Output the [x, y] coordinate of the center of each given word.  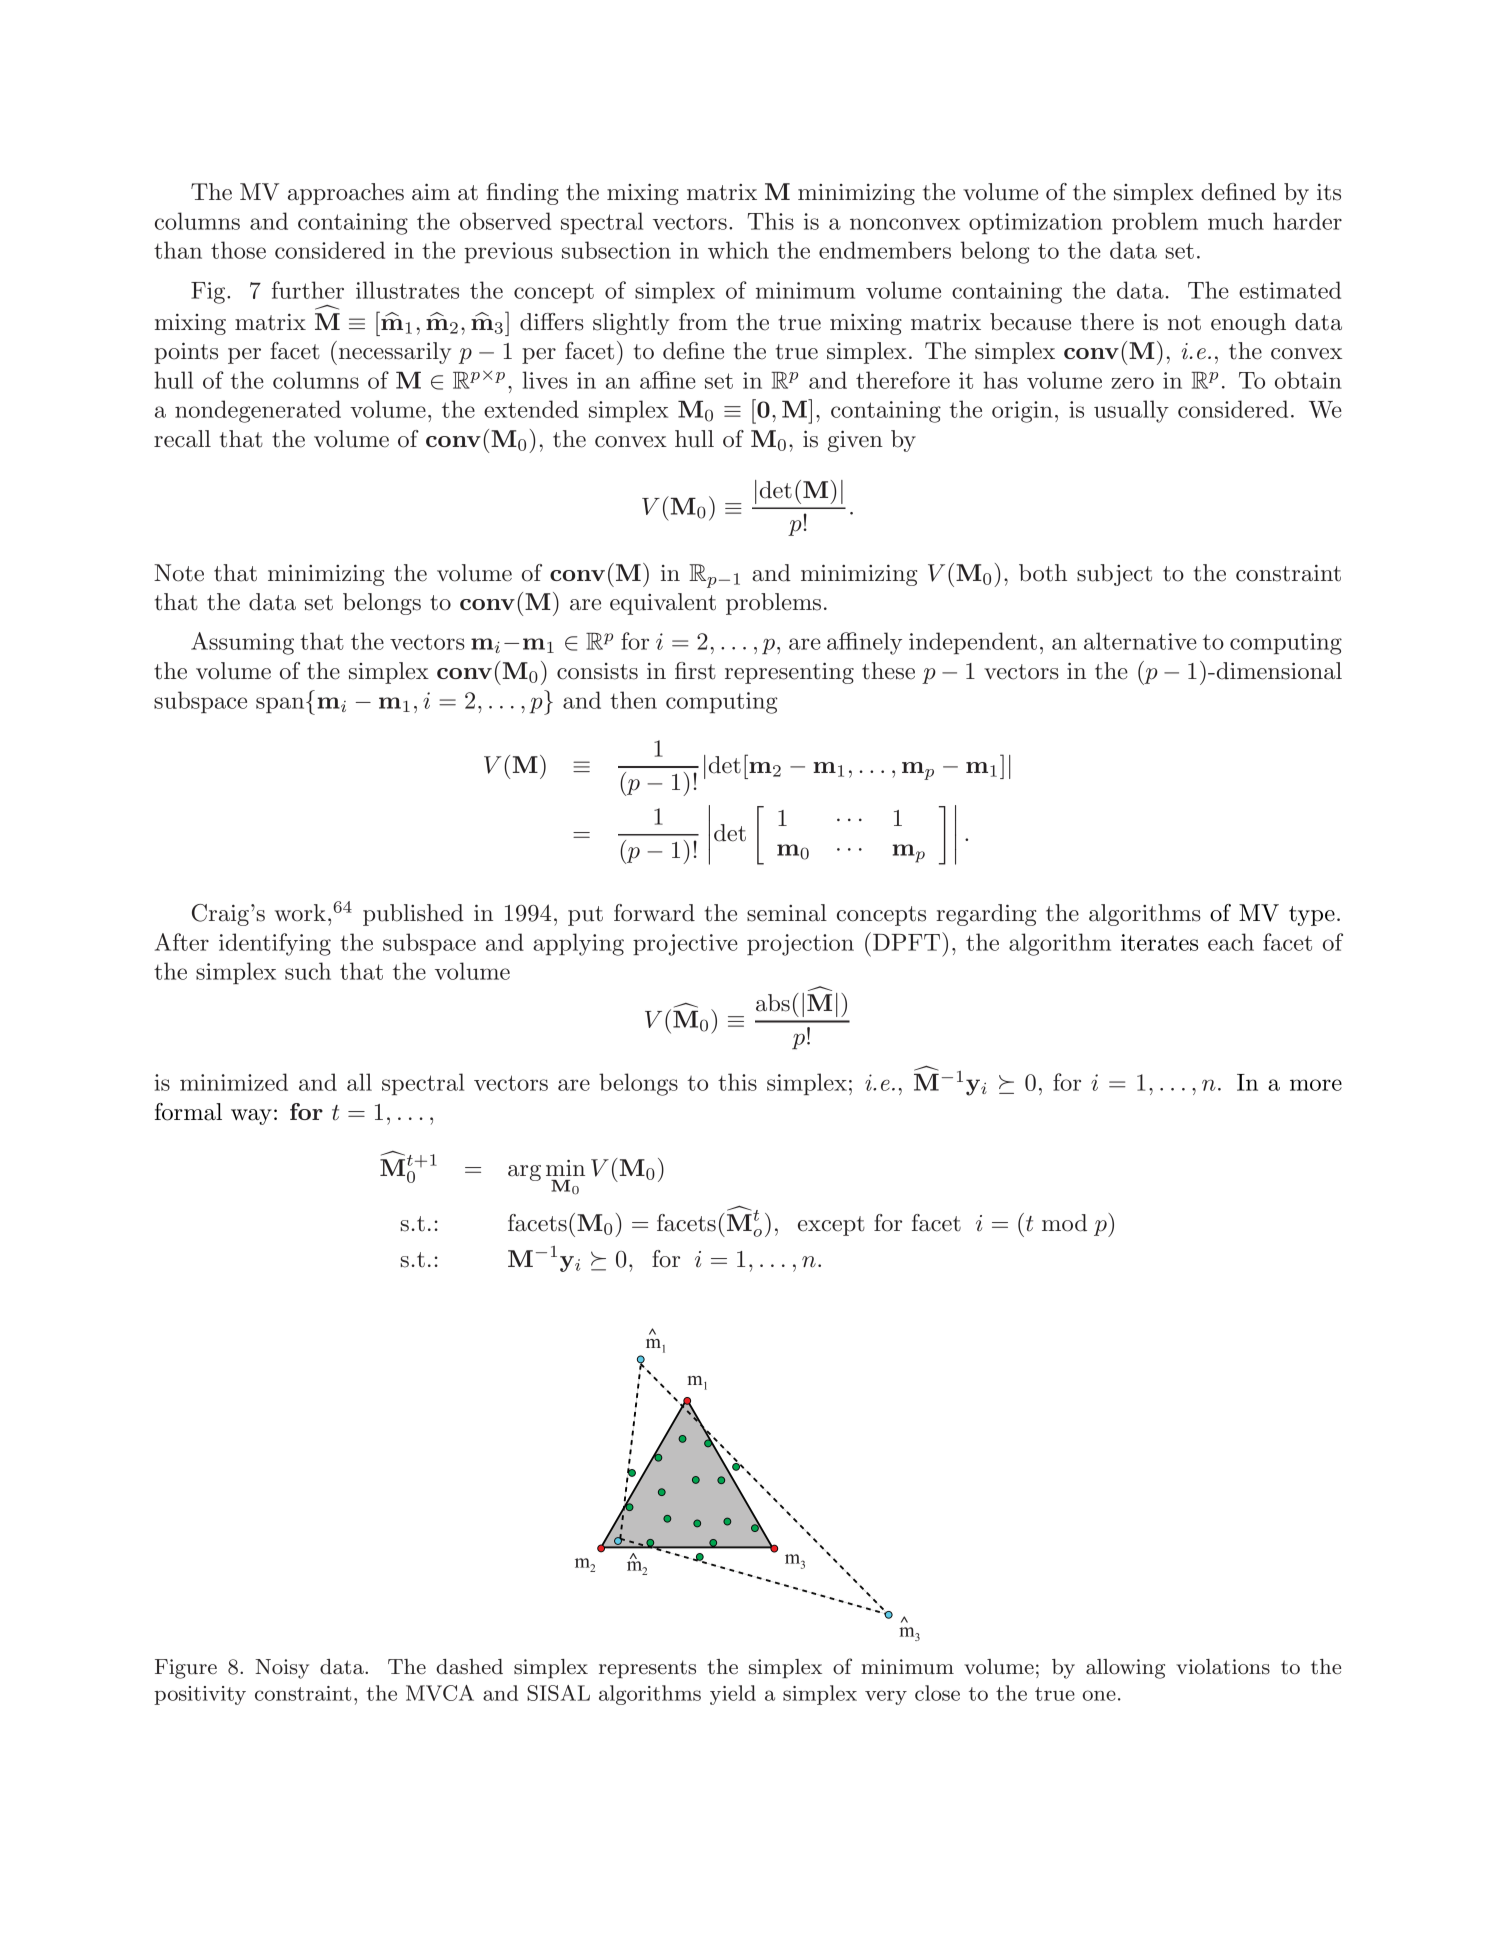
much [1236, 221]
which [738, 250]
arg [524, 1173]
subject [1114, 575]
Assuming [242, 643]
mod [1064, 1223]
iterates [1159, 942]
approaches [346, 194]
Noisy [282, 1669]
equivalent [663, 604]
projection [800, 945]
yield [733, 1695]
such [308, 971]
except [831, 1226]
